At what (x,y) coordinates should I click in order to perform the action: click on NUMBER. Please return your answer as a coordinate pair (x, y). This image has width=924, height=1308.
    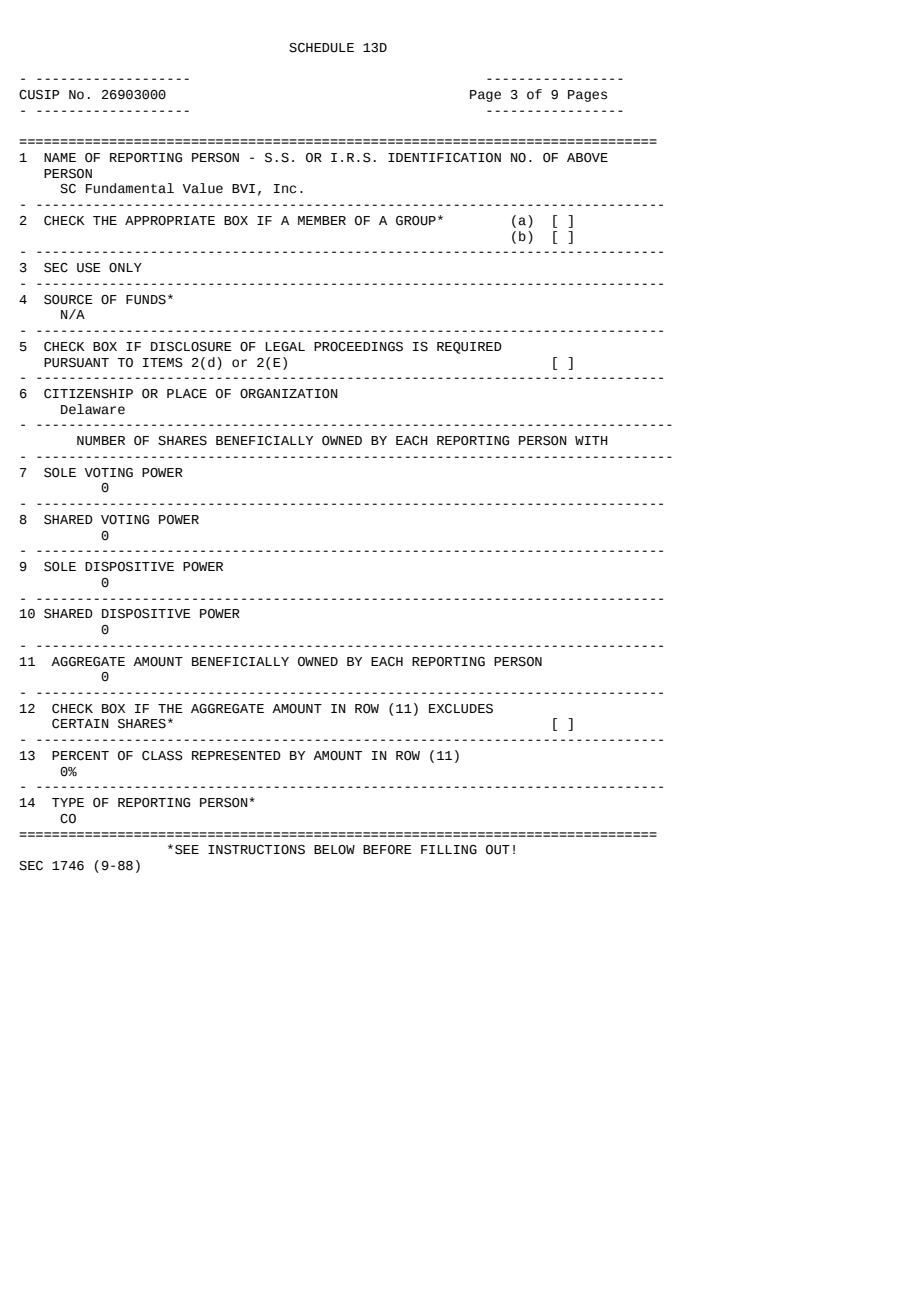
    Looking at the image, I should click on (101, 441).
